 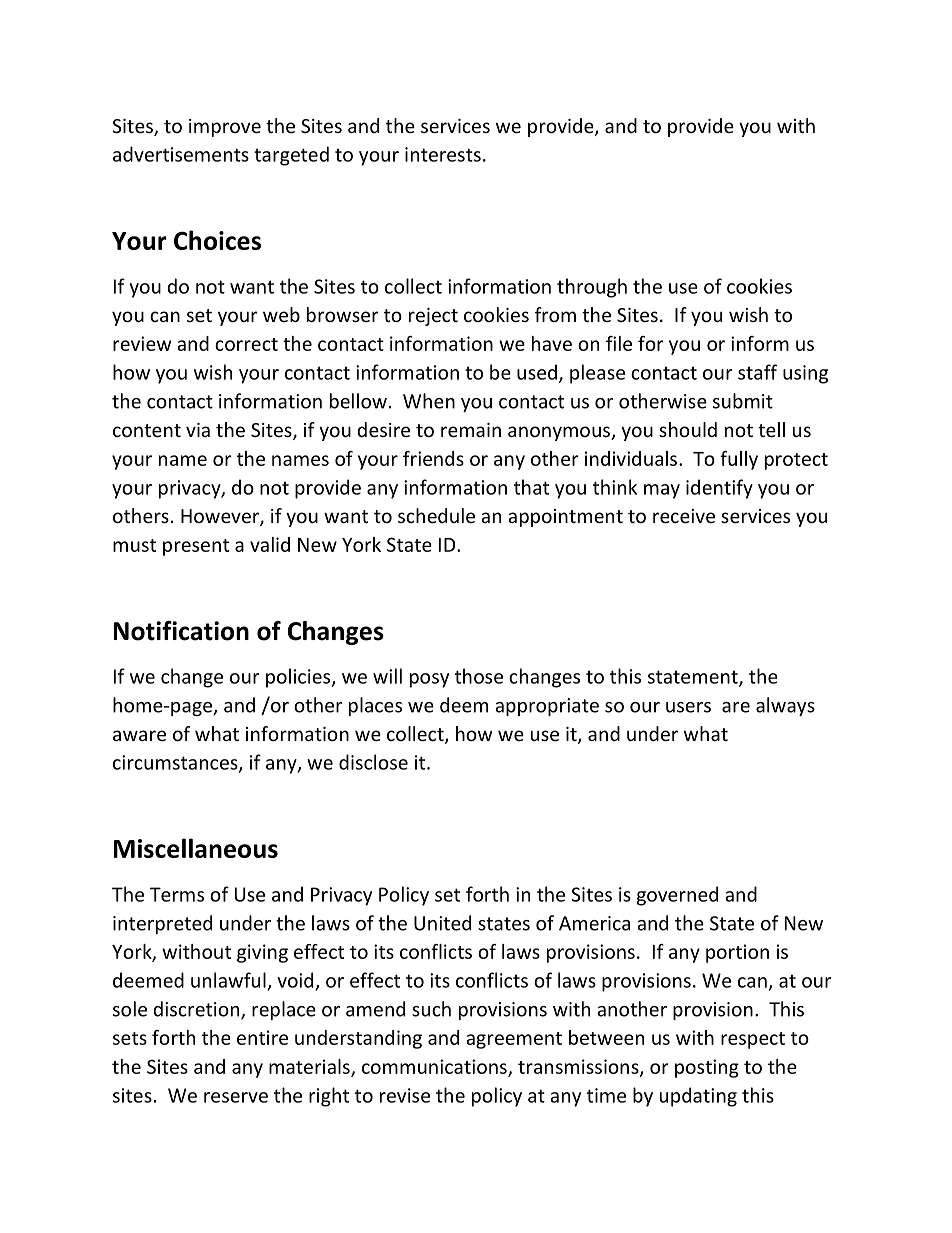 I want to click on reserve, so click(x=236, y=1097).
